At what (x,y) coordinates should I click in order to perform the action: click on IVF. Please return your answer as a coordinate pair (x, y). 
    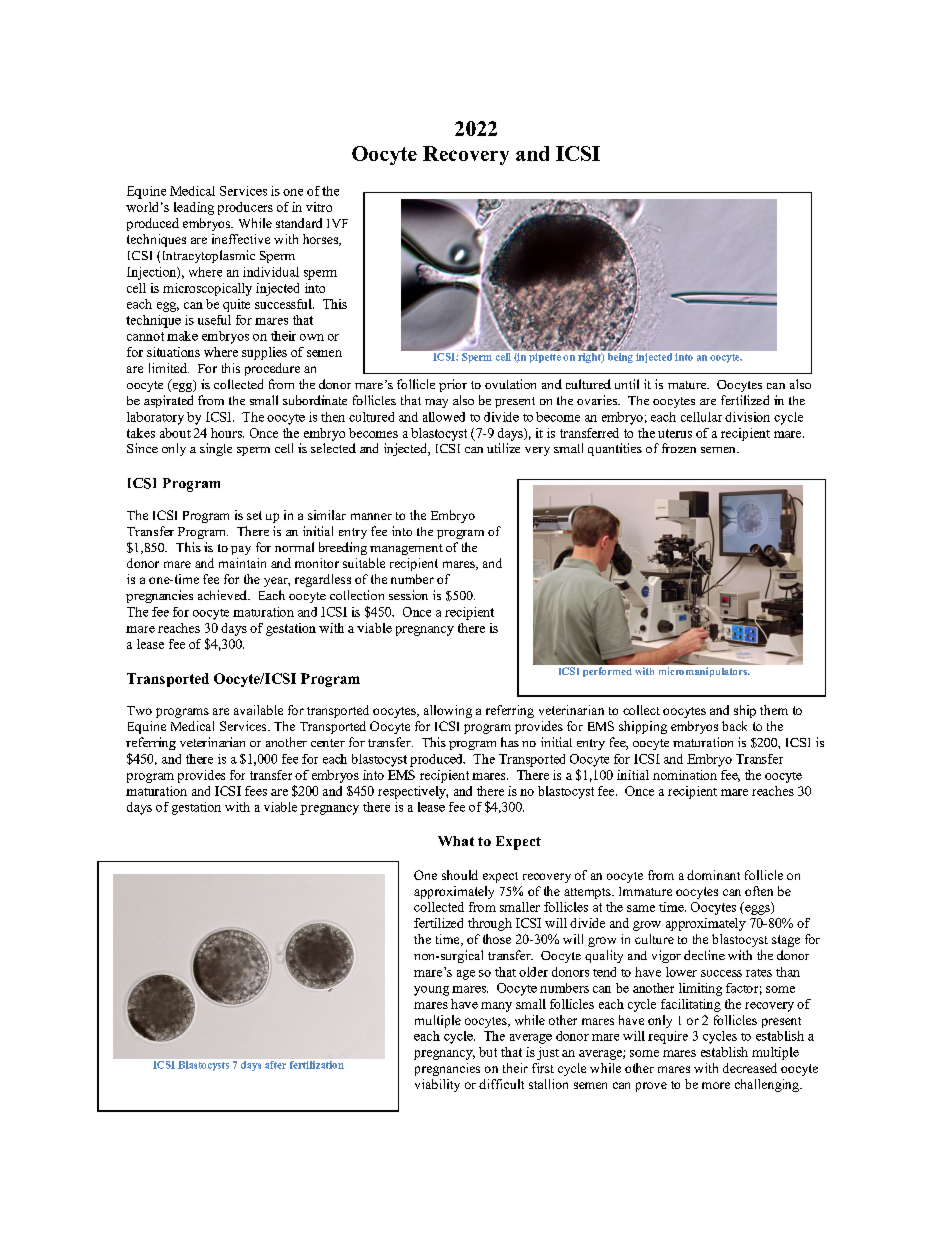
    Looking at the image, I should click on (337, 223).
